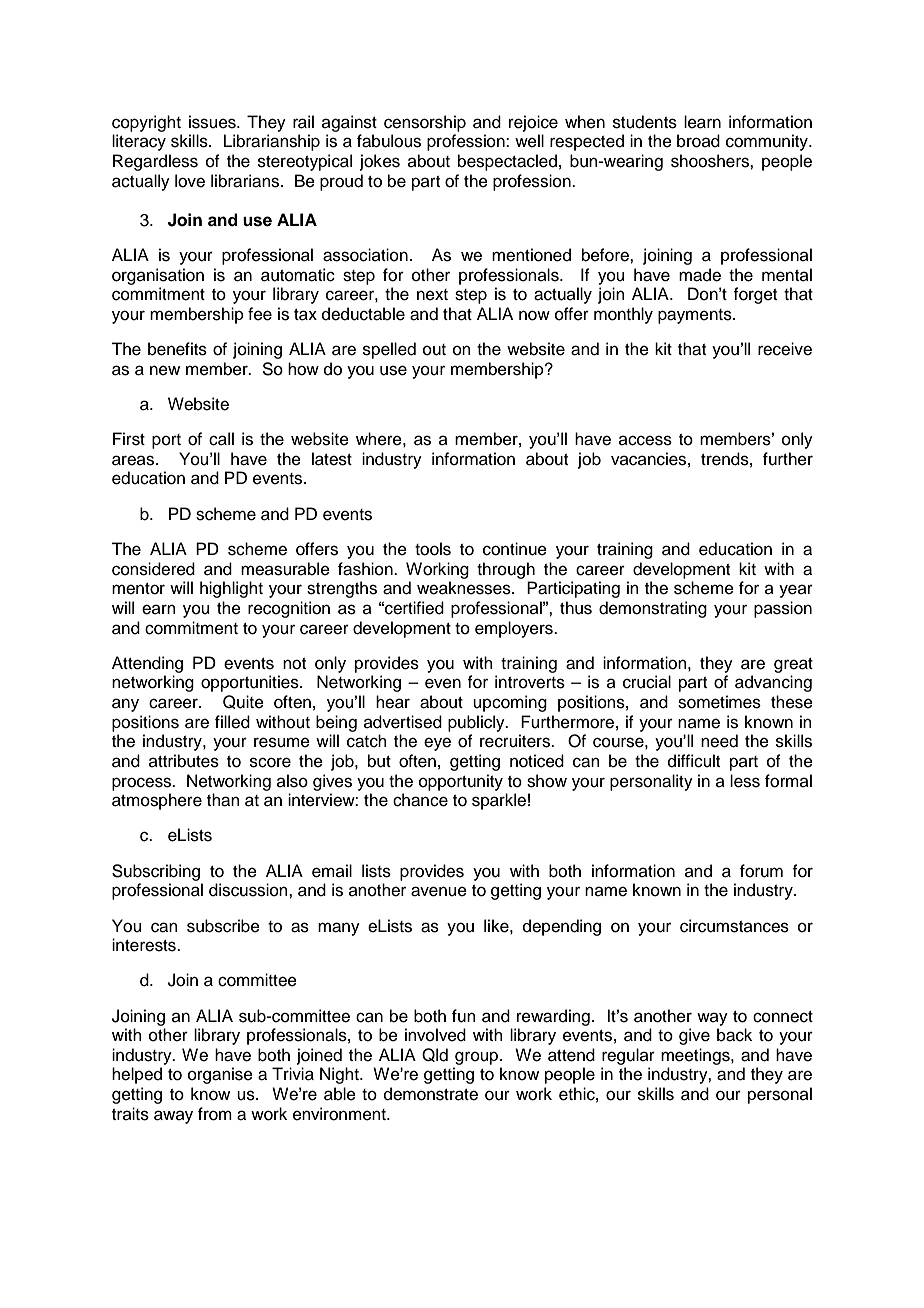 This document has width=924, height=1308. What do you see at coordinates (507, 162) in the document?
I see `bespectacled` at bounding box center [507, 162].
